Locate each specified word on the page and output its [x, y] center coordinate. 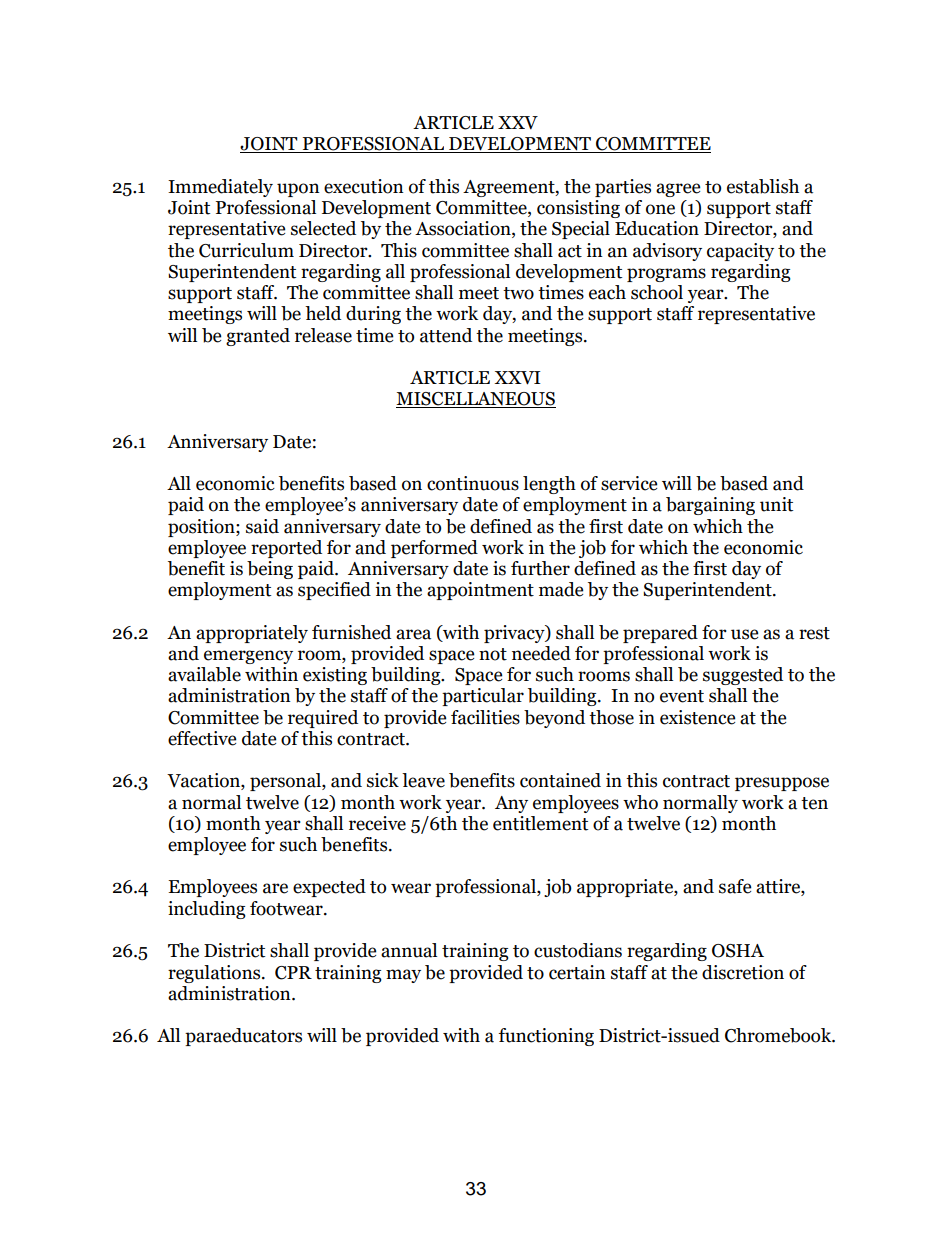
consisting [578, 209]
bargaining [710, 506]
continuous [473, 483]
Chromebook [779, 1035]
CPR [293, 973]
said [262, 526]
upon [298, 190]
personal [286, 782]
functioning [546, 1037]
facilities [485, 717]
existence [697, 717]
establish [763, 186]
